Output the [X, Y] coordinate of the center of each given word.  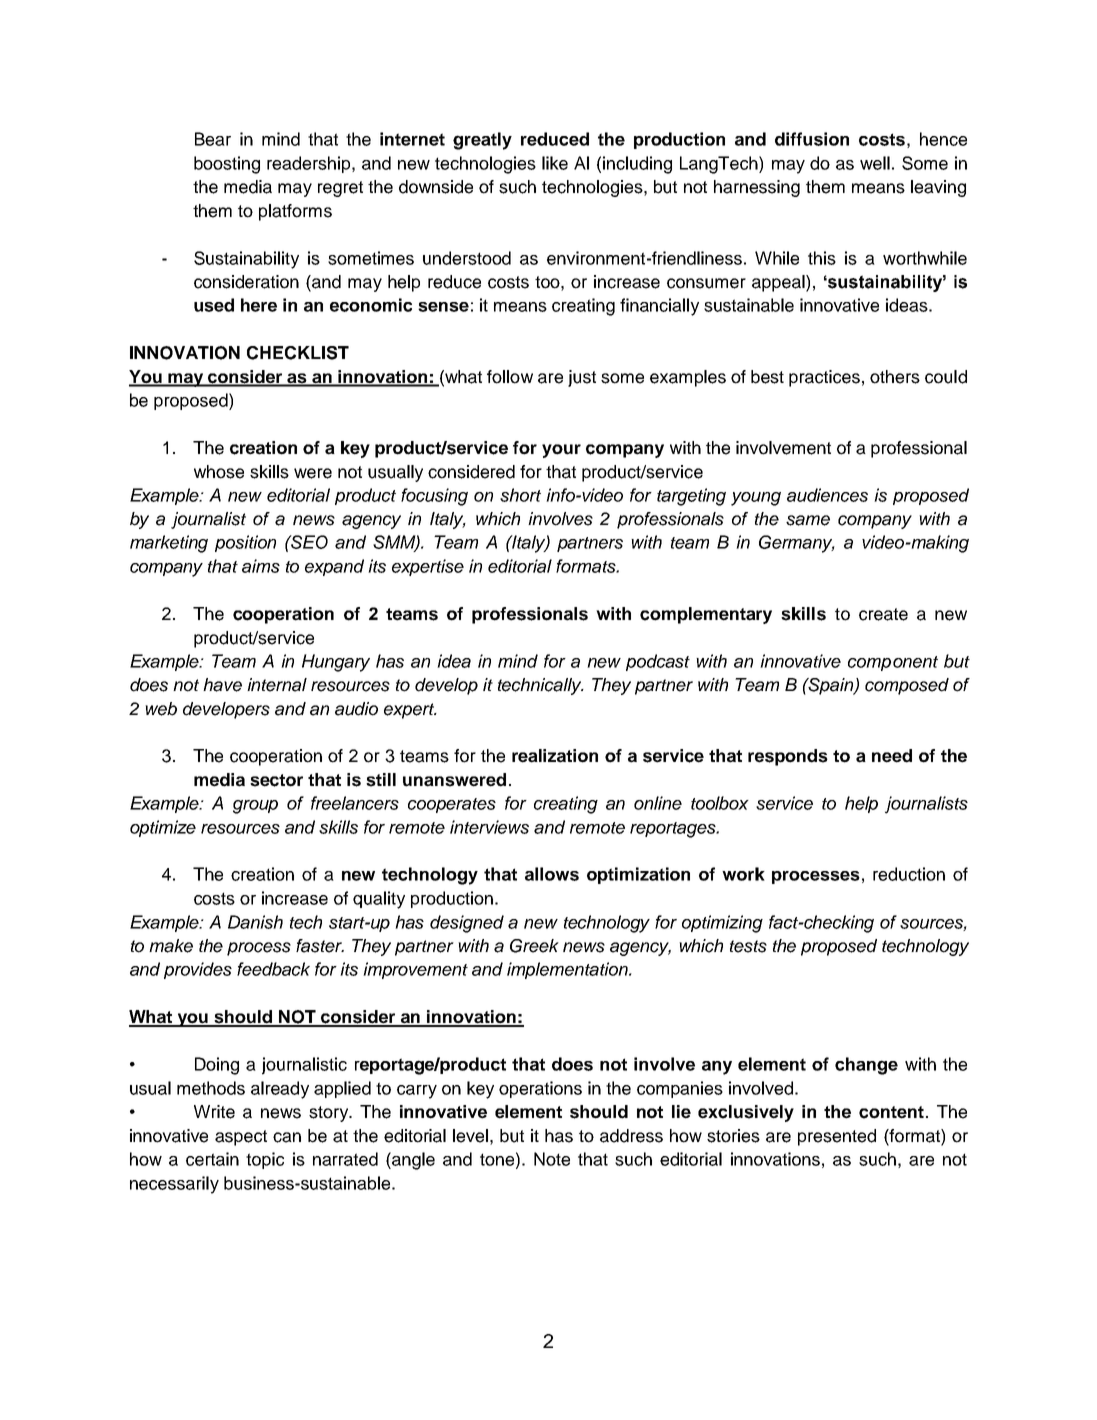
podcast [658, 662]
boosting [227, 165]
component [893, 663]
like [555, 163]
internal [277, 685]
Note [552, 1159]
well [875, 163]
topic [265, 1160]
